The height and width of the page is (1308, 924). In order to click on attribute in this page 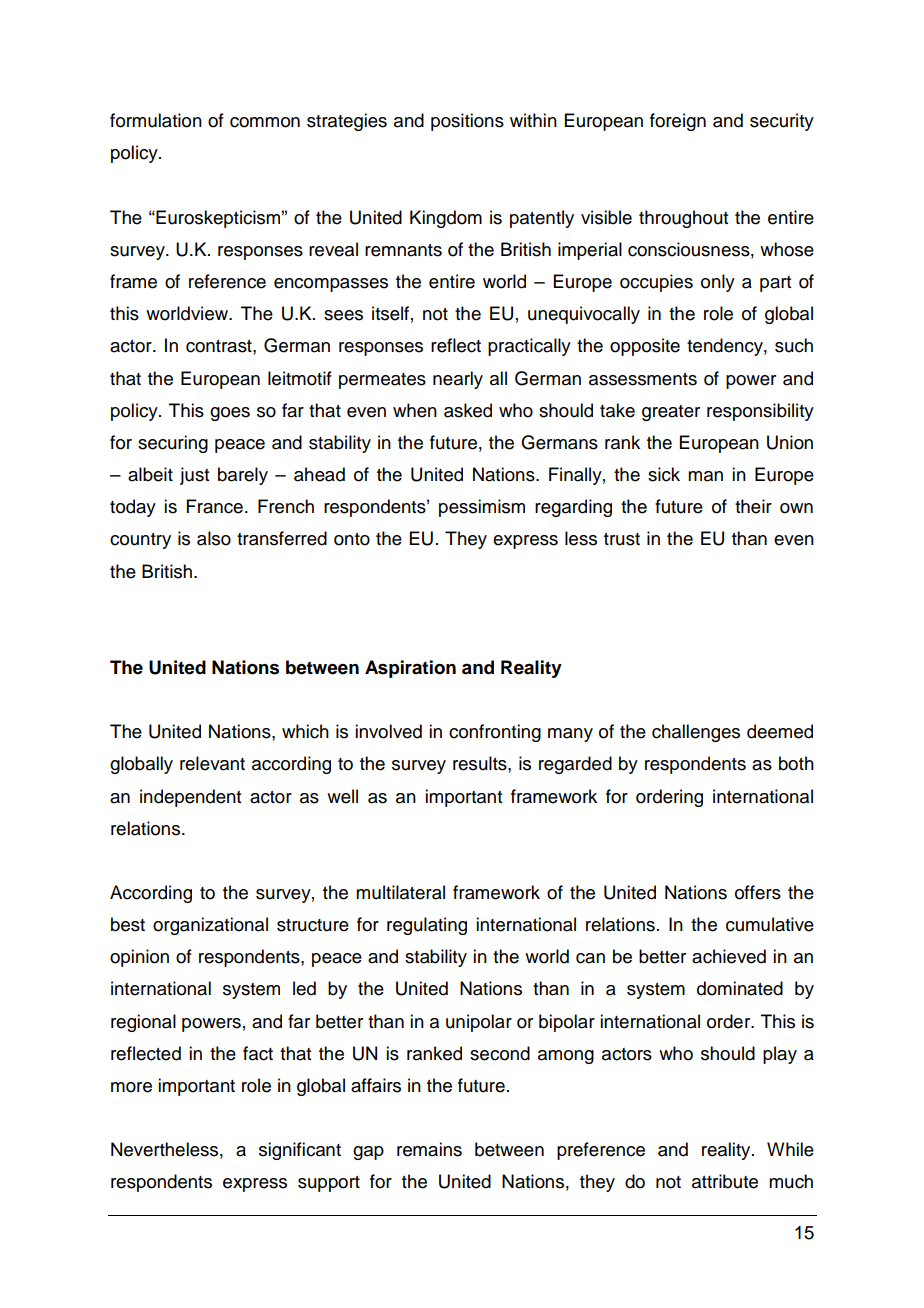, I will do `click(725, 1181)`.
